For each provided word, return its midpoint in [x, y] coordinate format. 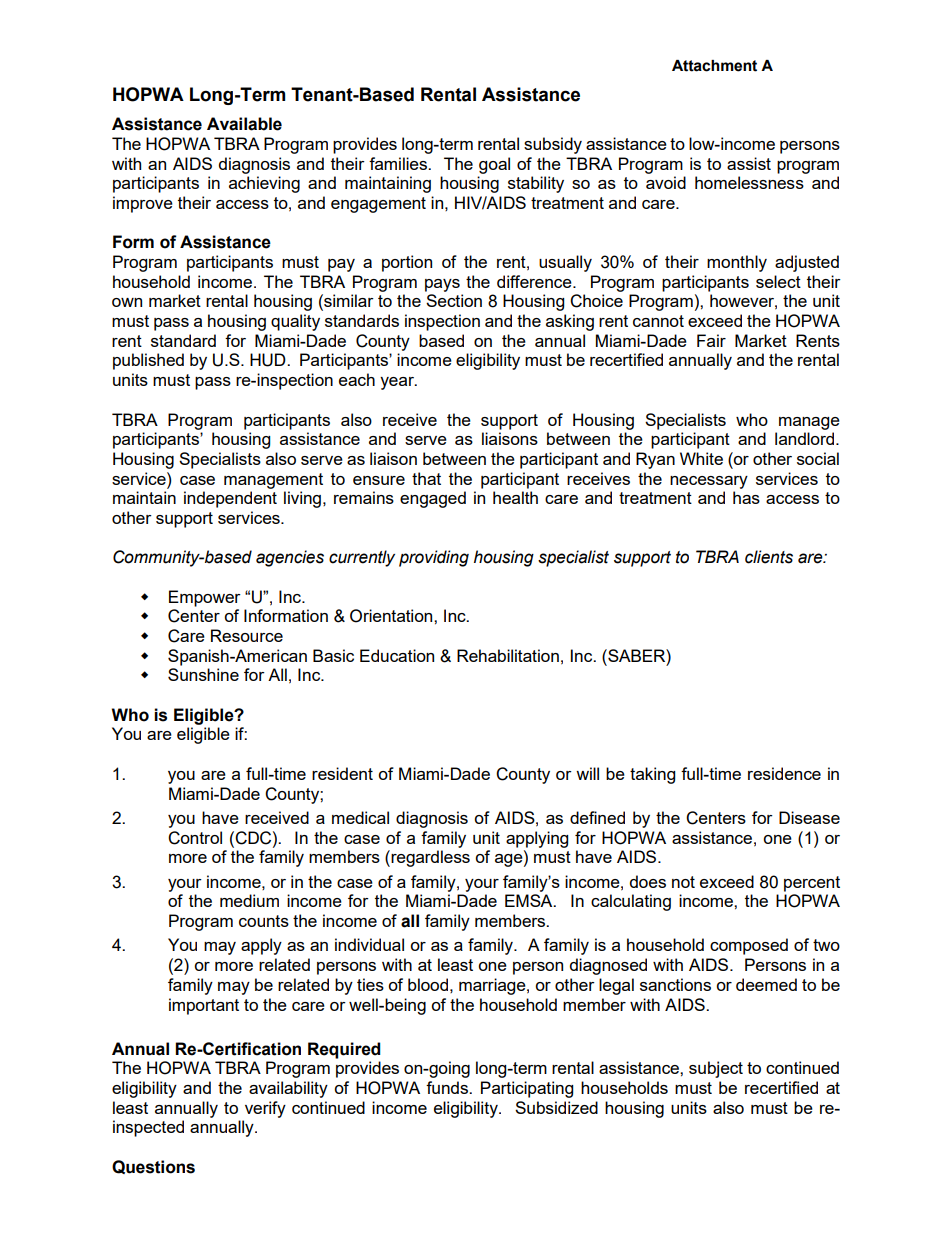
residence [784, 773]
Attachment [714, 66]
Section [454, 300]
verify [265, 1109]
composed [749, 946]
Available [244, 124]
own [127, 302]
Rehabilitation [508, 655]
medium [249, 900]
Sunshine [203, 674]
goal [494, 165]
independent [230, 499]
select [778, 281]
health [515, 497]
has [746, 497]
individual [369, 944]
